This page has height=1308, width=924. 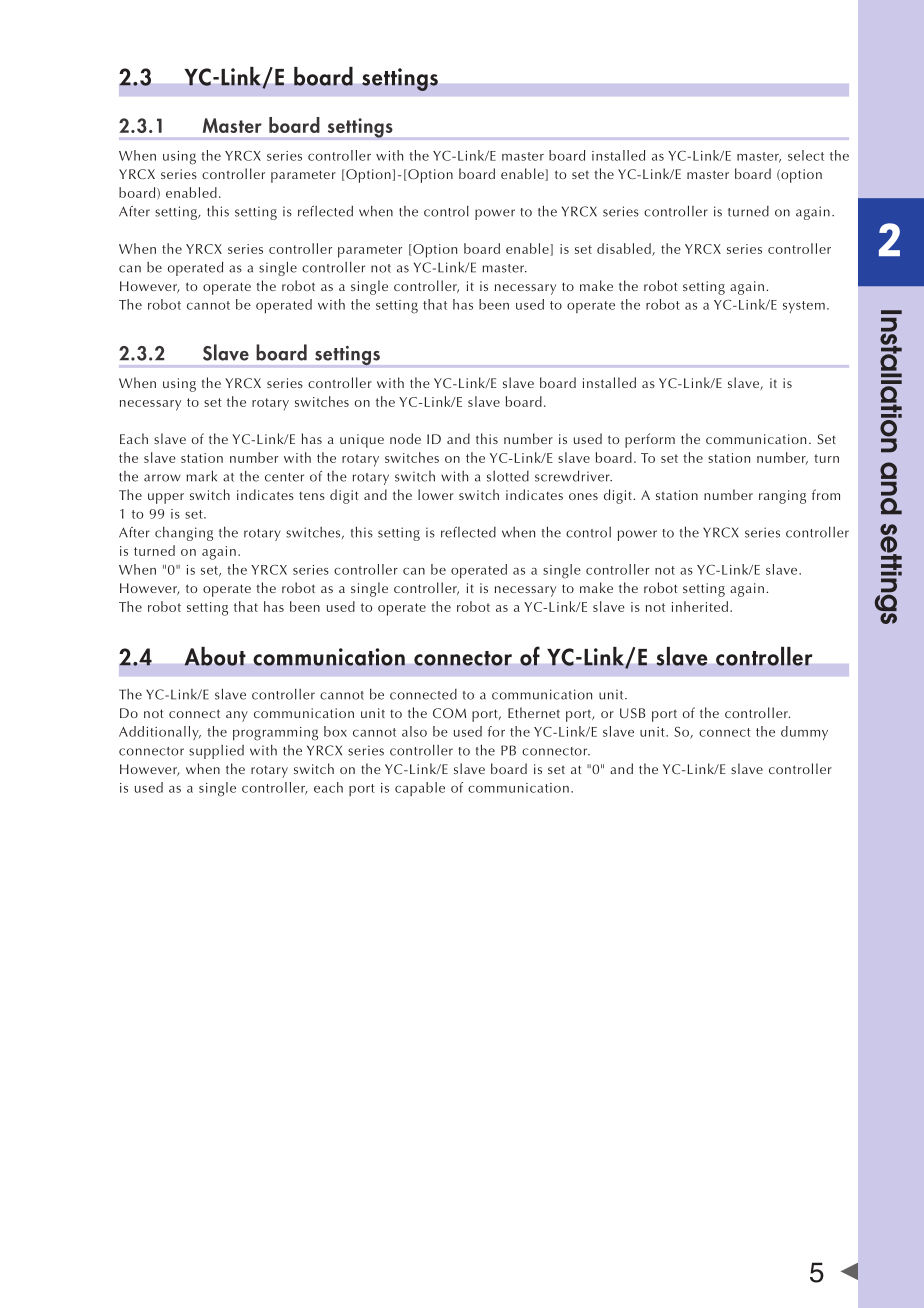 What do you see at coordinates (804, 307) in the page?
I see `system` at bounding box center [804, 307].
